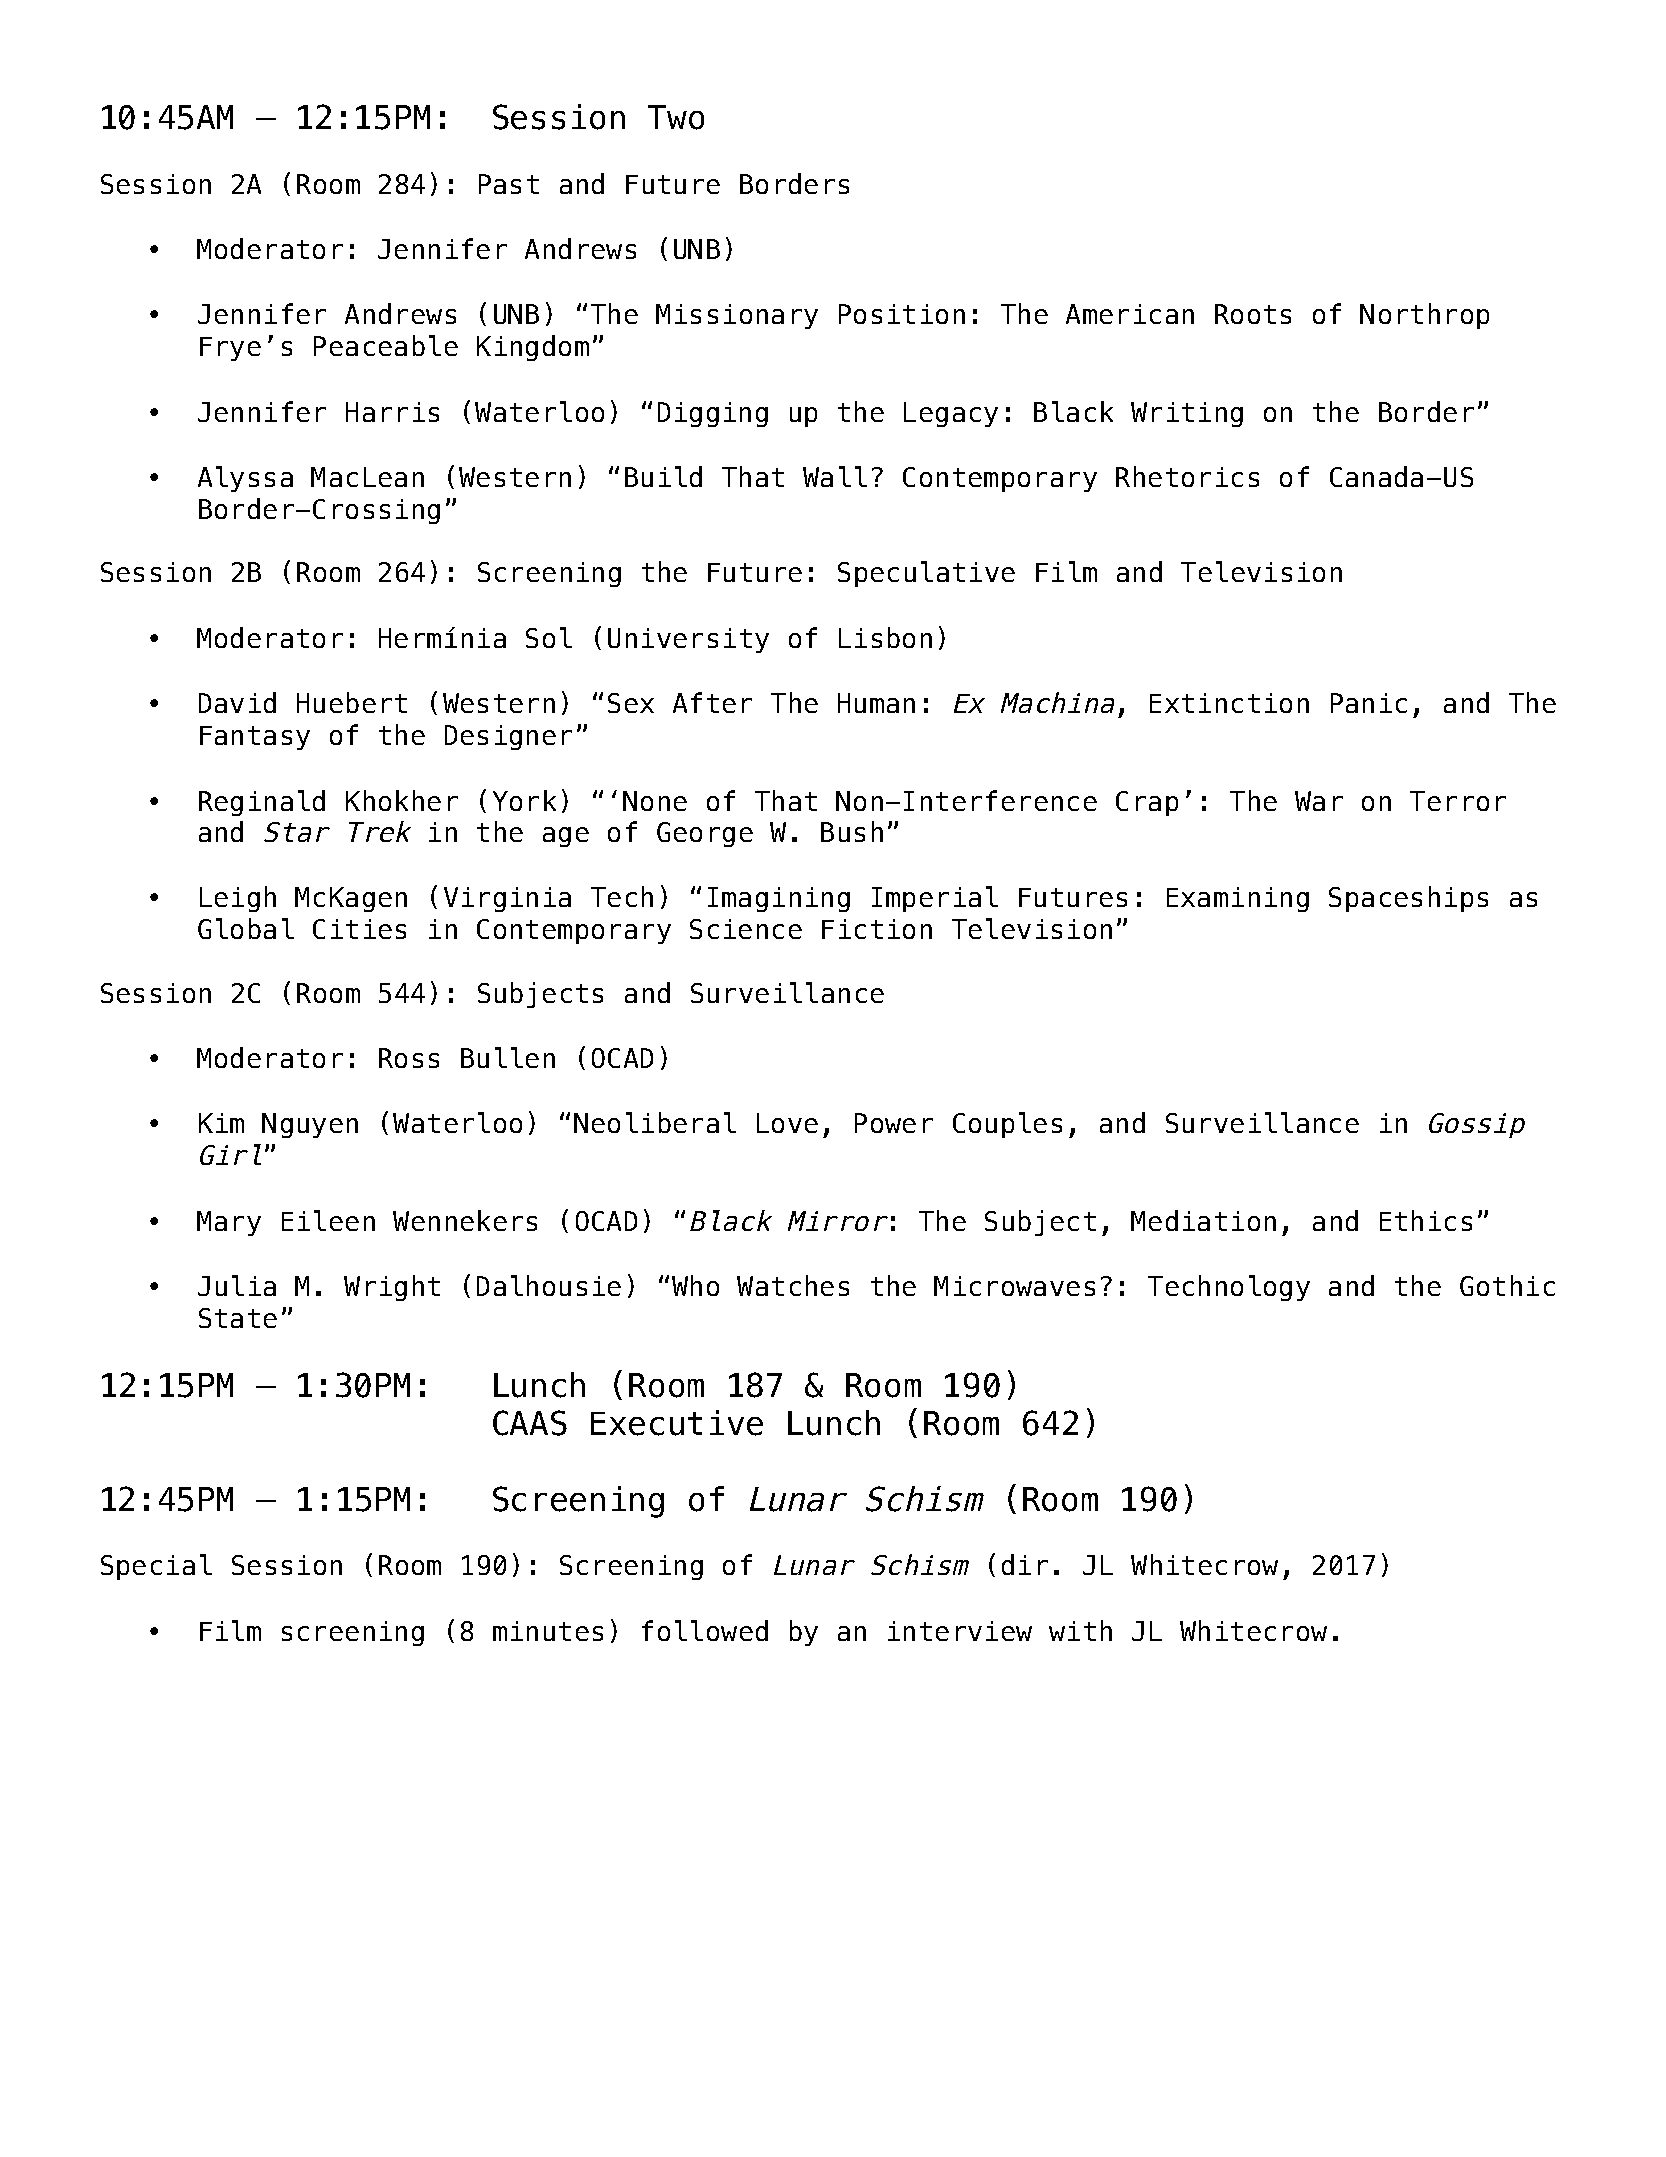 This document has width=1666, height=2157. Describe the element at coordinates (156, 1567) in the document. I see `Special` at that location.
